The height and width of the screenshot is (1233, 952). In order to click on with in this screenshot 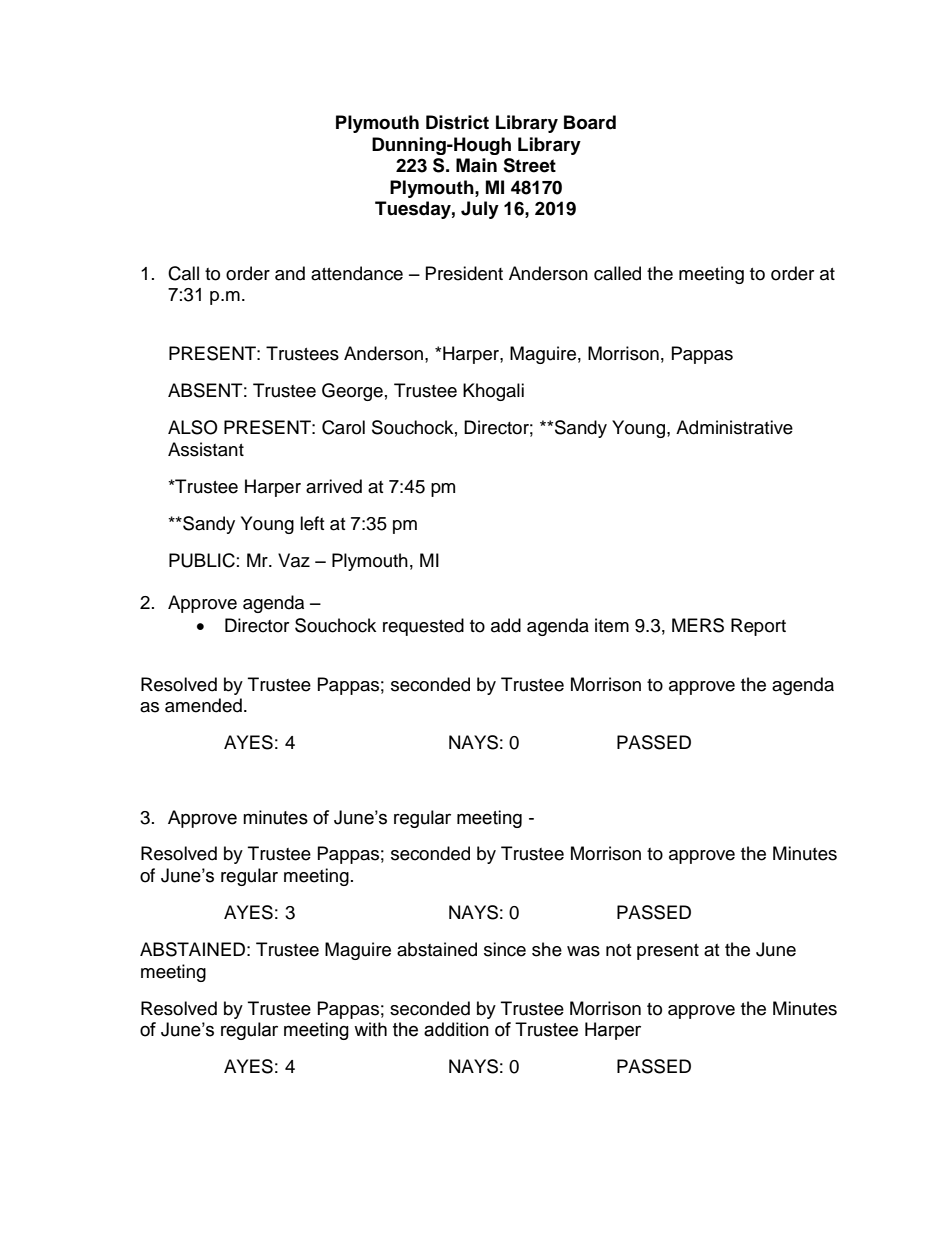, I will do `click(370, 1029)`.
